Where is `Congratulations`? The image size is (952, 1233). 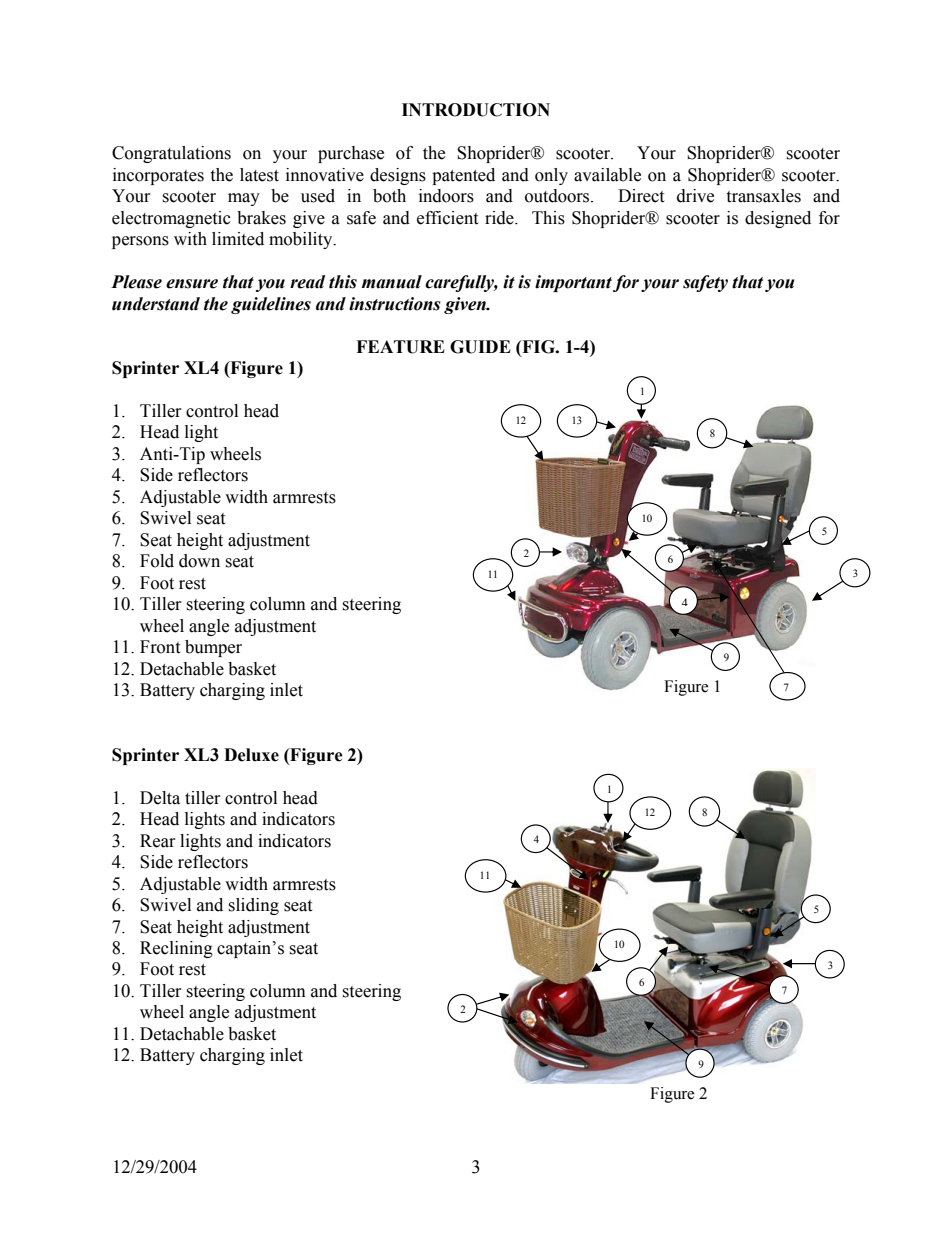 Congratulations is located at coordinates (171, 154).
